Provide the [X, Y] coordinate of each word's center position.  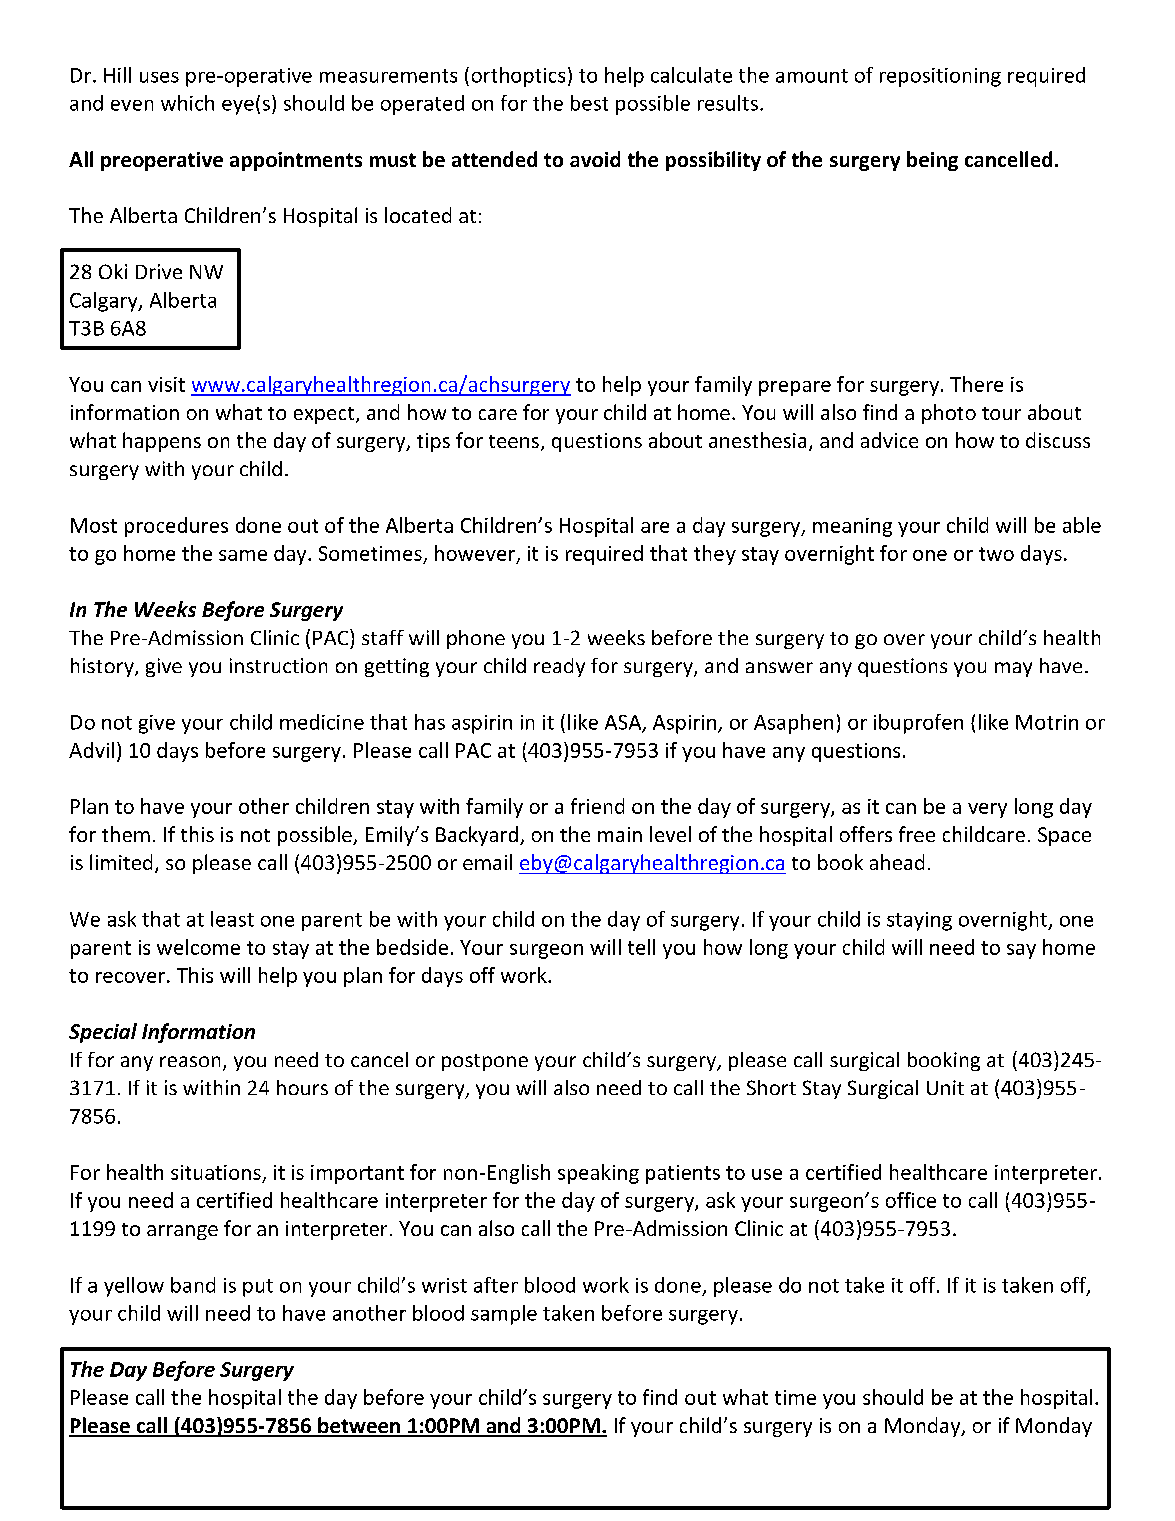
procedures [176, 527]
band [193, 1285]
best [589, 103]
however [476, 554]
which [187, 103]
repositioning [940, 77]
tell [641, 947]
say [1021, 951]
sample [504, 1315]
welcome [198, 947]
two [996, 554]
